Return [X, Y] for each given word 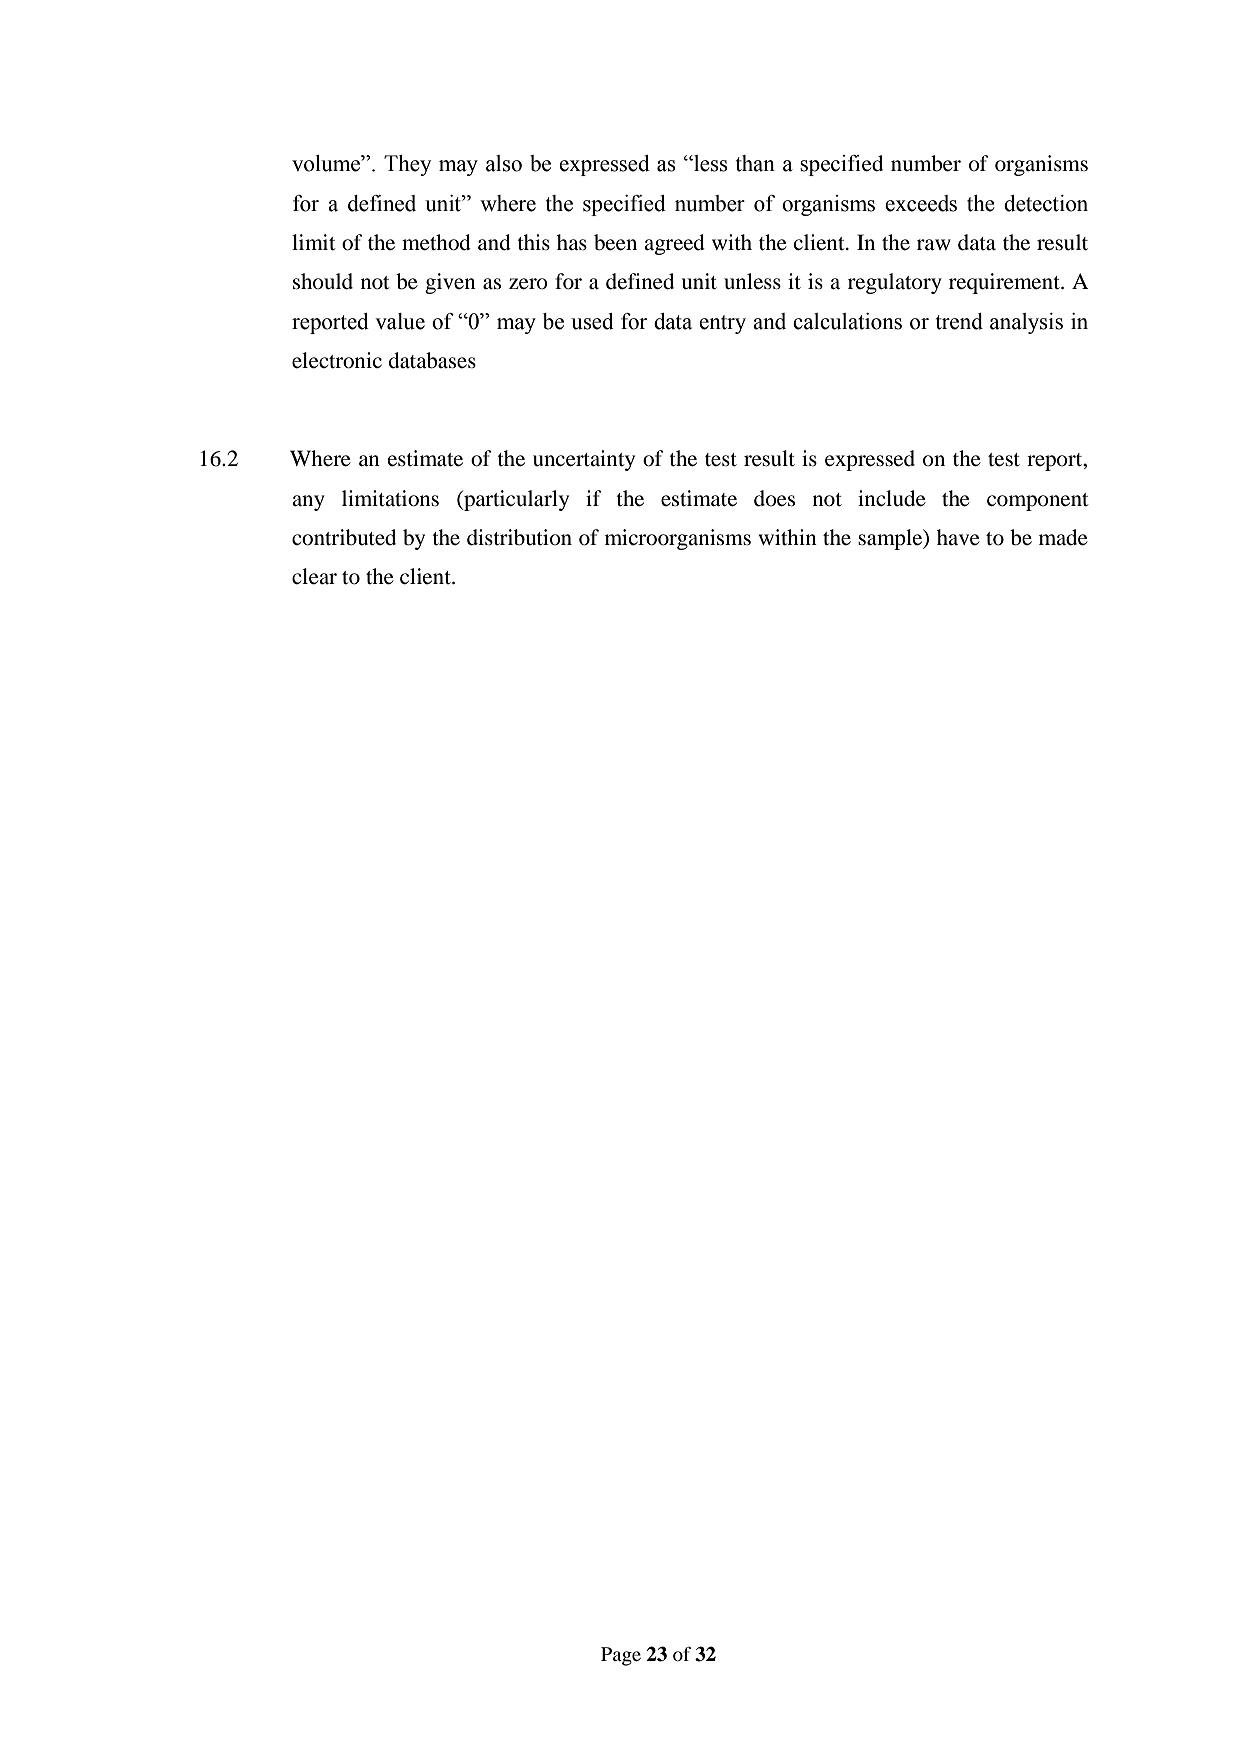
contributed [344, 537]
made [1063, 537]
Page [621, 1656]
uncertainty [584, 460]
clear [314, 576]
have [958, 537]
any [308, 503]
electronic [337, 360]
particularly [515, 500]
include [892, 498]
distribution [519, 537]
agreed [674, 244]
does [774, 498]
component [1038, 502]
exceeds [921, 203]
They [407, 165]
